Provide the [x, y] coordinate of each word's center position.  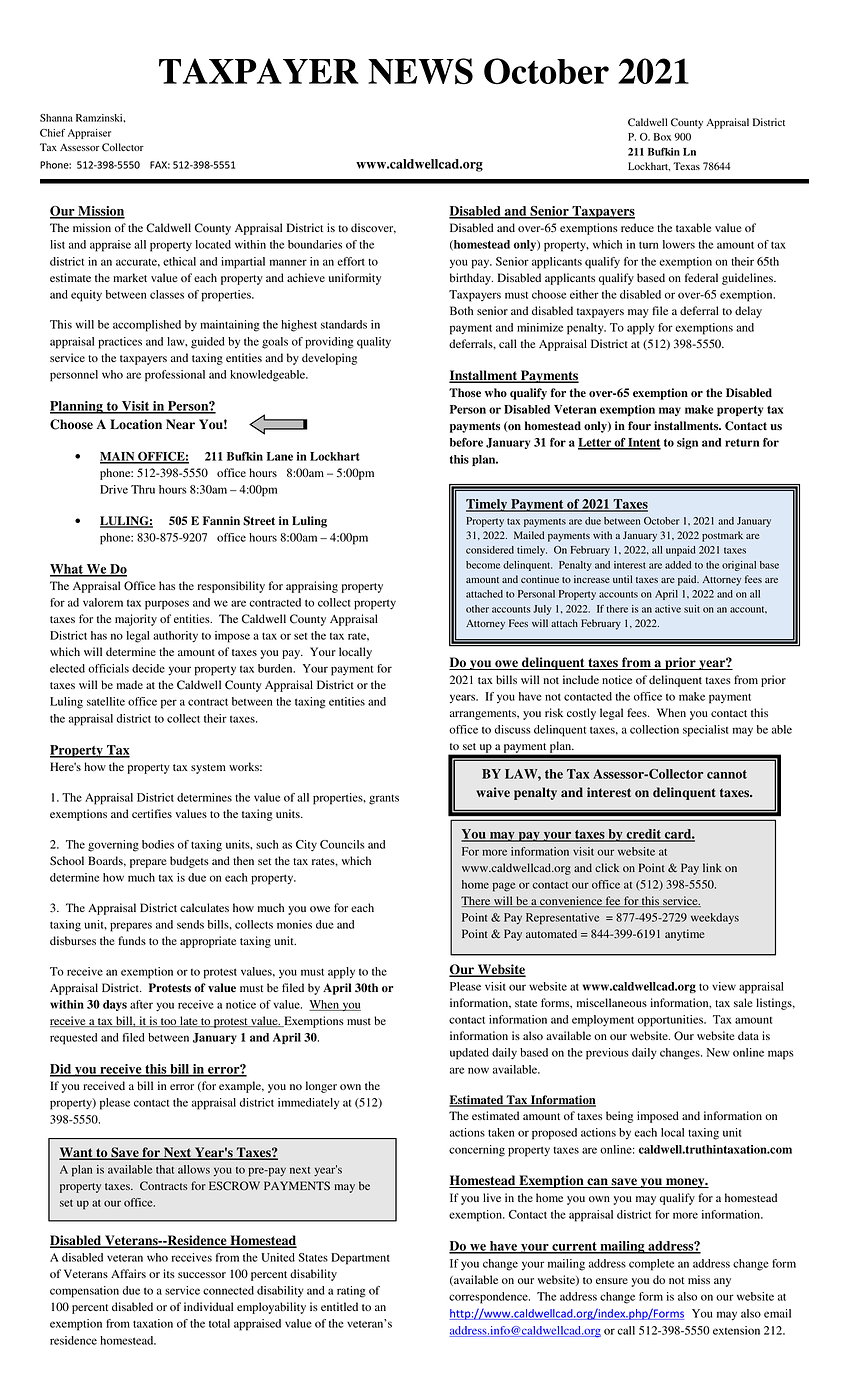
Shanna [56, 118]
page [504, 887]
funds [132, 940]
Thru [143, 489]
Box [662, 137]
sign [687, 443]
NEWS [420, 71]
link [712, 867]
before [466, 442]
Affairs [128, 1273]
